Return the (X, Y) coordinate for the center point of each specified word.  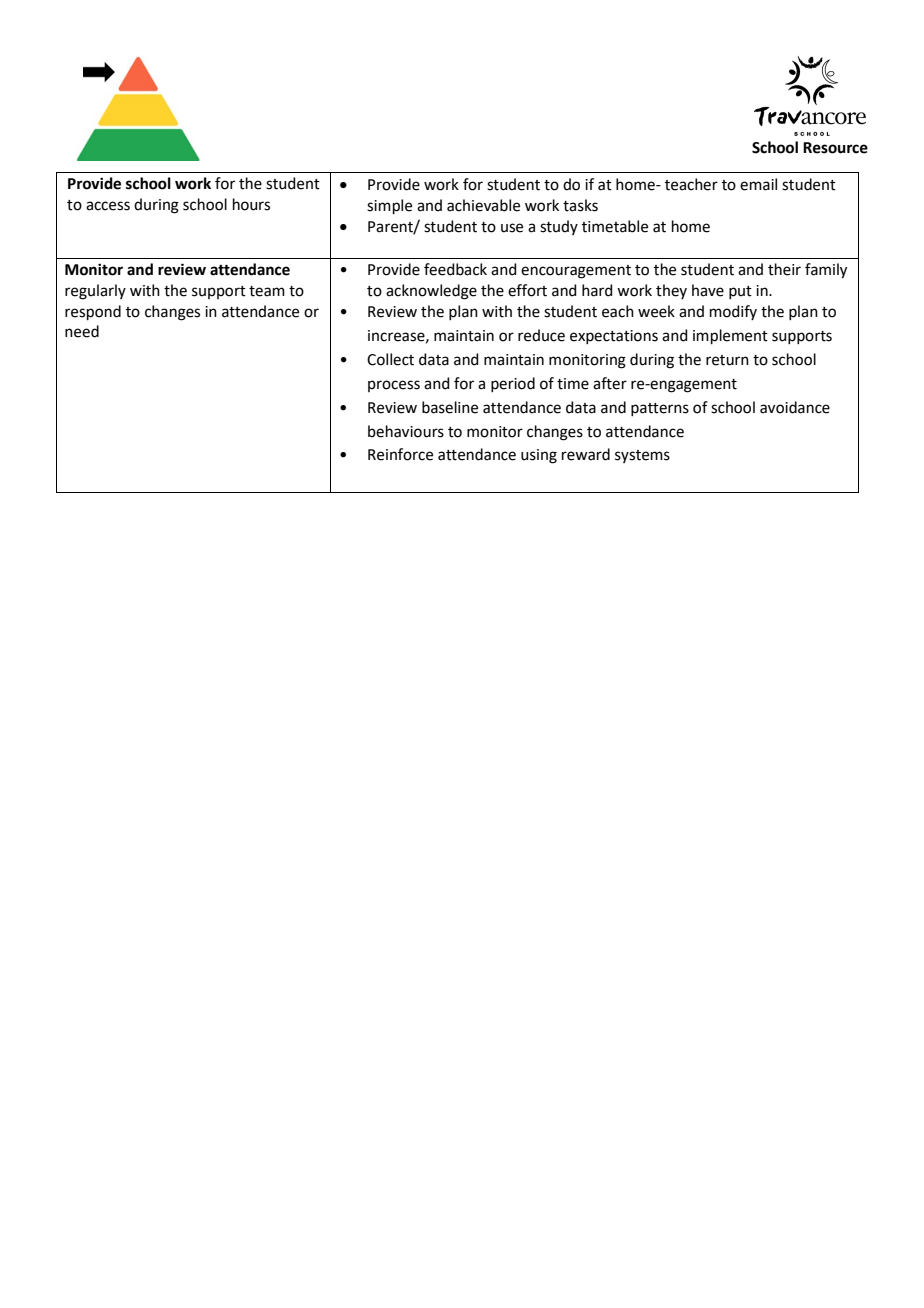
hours (251, 204)
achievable (483, 205)
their (784, 269)
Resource (835, 148)
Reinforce (400, 454)
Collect (390, 359)
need (82, 331)
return (727, 360)
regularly (95, 292)
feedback (455, 269)
